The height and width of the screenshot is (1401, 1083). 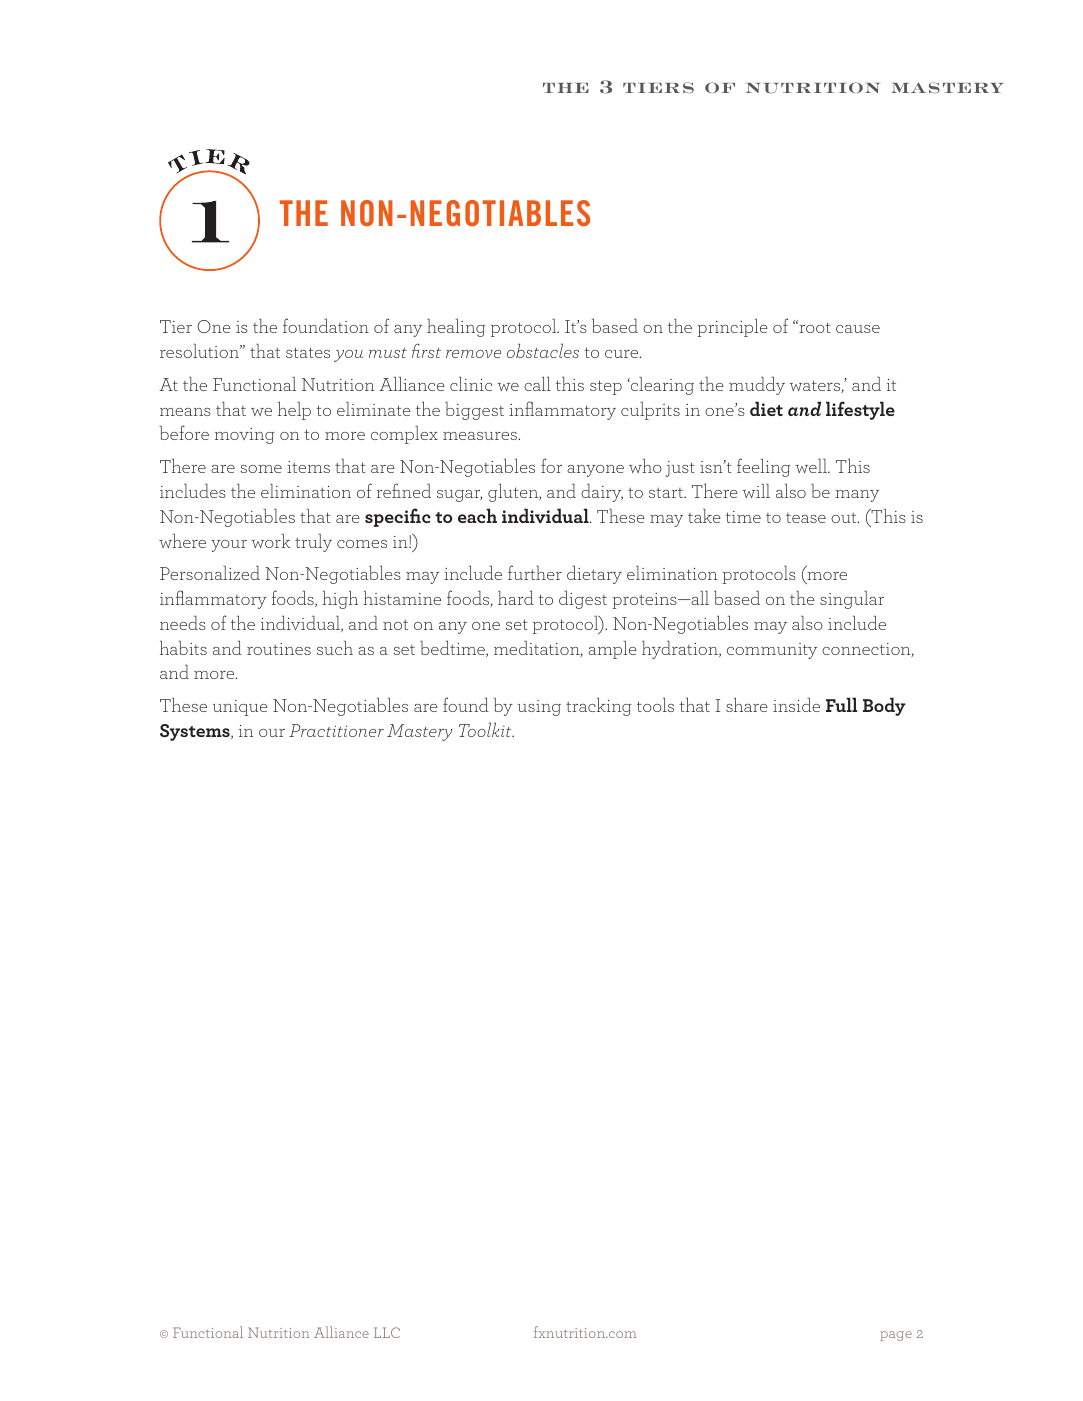 I want to click on using, so click(x=539, y=708).
